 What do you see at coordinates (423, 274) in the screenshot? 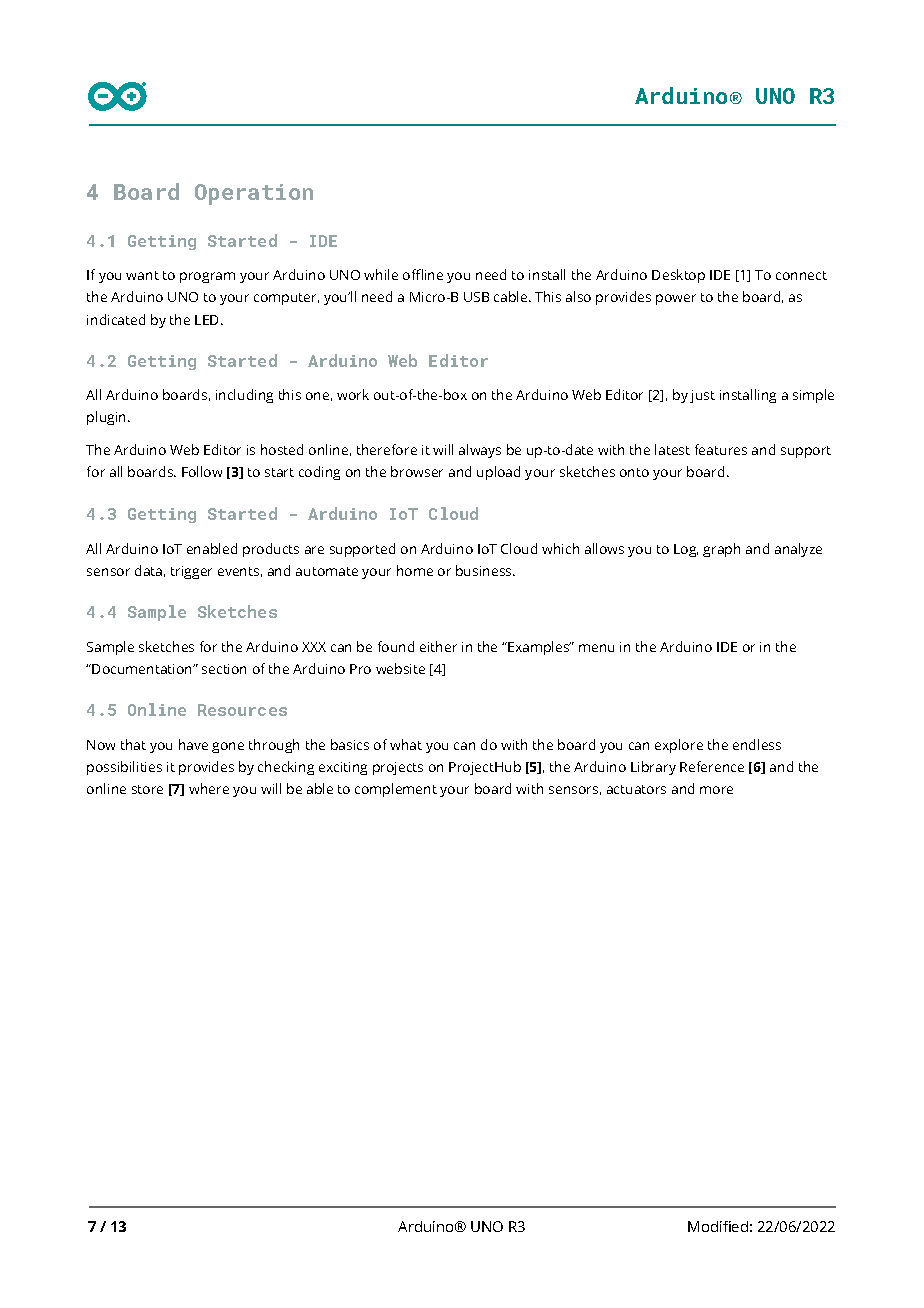
I see `offline` at bounding box center [423, 274].
